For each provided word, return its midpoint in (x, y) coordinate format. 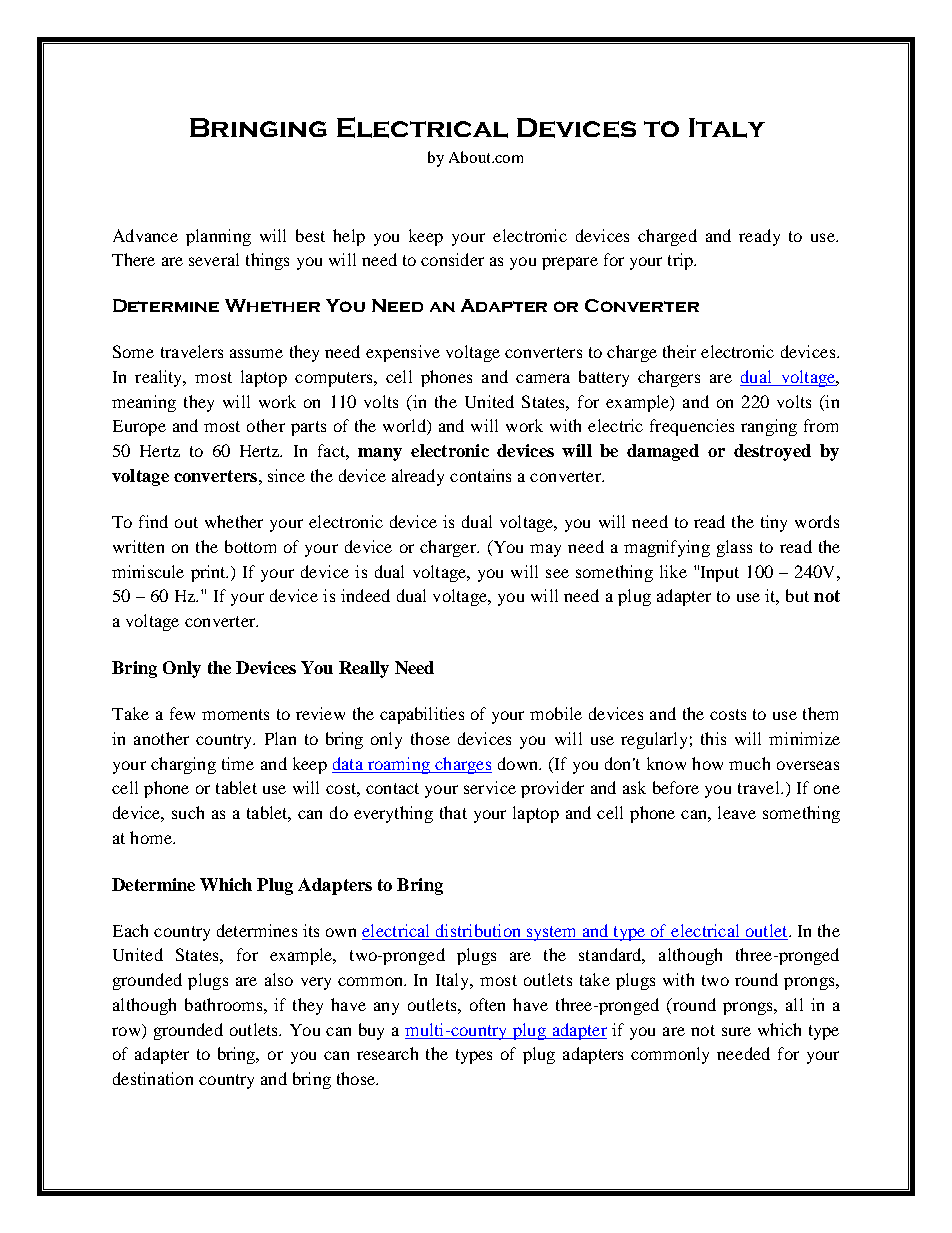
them (820, 713)
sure (736, 1031)
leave (737, 812)
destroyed (772, 452)
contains (480, 475)
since (286, 475)
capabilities (422, 715)
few (182, 713)
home (152, 837)
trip (681, 261)
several (214, 259)
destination (153, 1078)
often (487, 1004)
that (453, 812)
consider (452, 259)
